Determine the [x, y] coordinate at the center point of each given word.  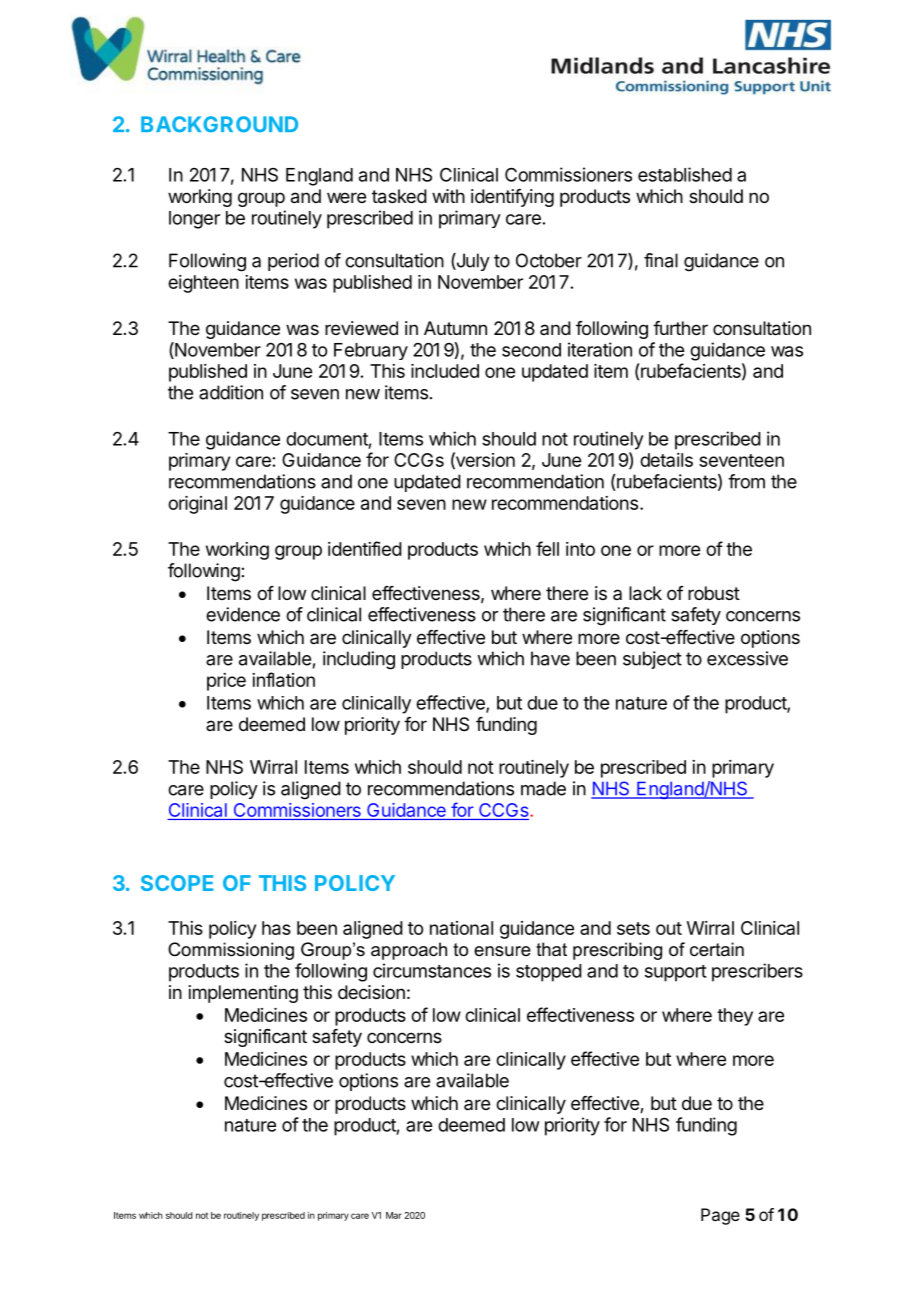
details [666, 460]
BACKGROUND [219, 124]
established [685, 174]
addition [231, 392]
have [550, 658]
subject [652, 660]
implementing [243, 994]
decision [371, 992]
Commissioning [231, 951]
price [226, 682]
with [448, 196]
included [445, 371]
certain [717, 949]
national [461, 928]
